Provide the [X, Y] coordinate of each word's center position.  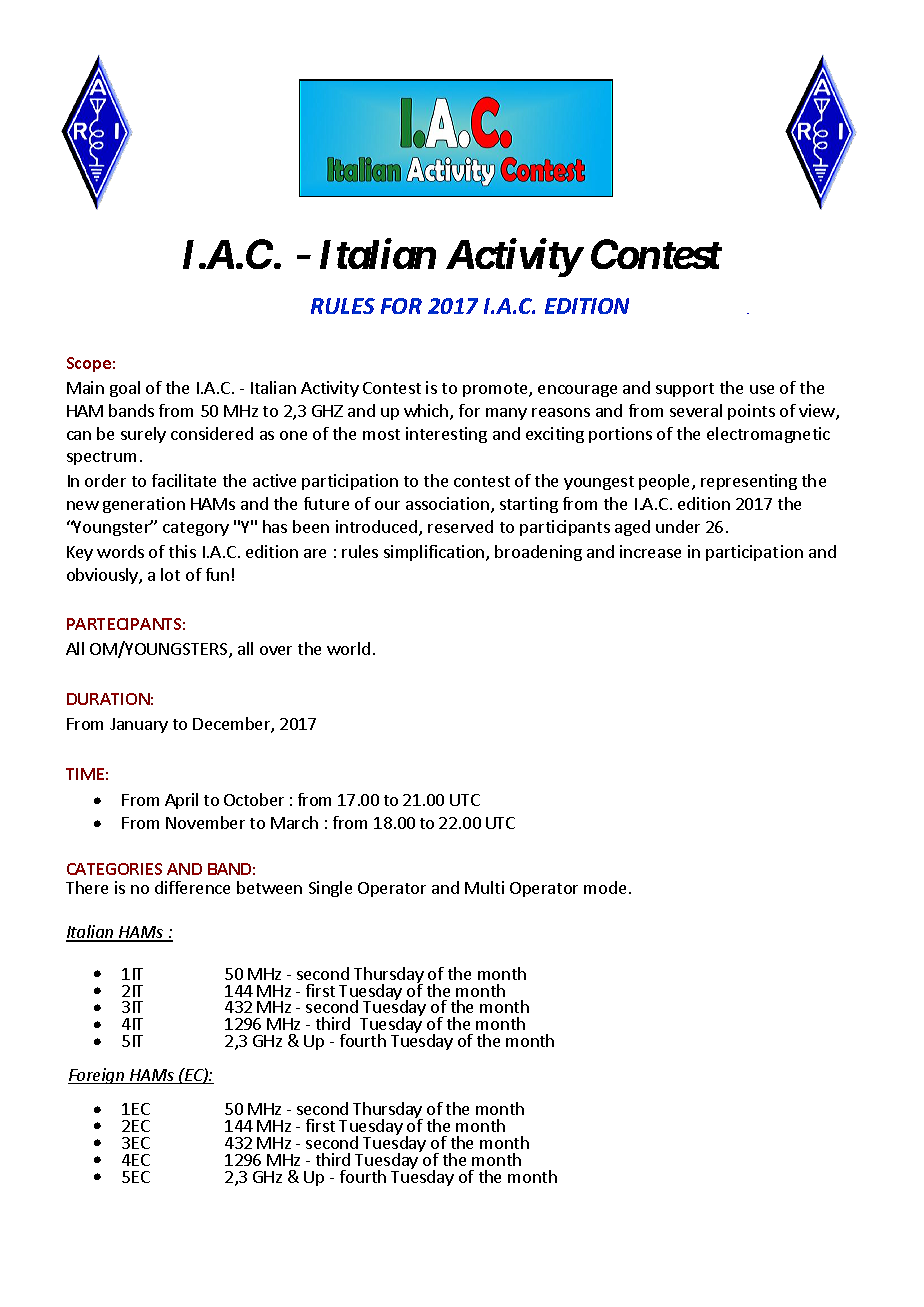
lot [170, 574]
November [205, 822]
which [427, 412]
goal [125, 389]
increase [650, 551]
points [751, 412]
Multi [484, 887]
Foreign [97, 1076]
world [348, 648]
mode [605, 887]
